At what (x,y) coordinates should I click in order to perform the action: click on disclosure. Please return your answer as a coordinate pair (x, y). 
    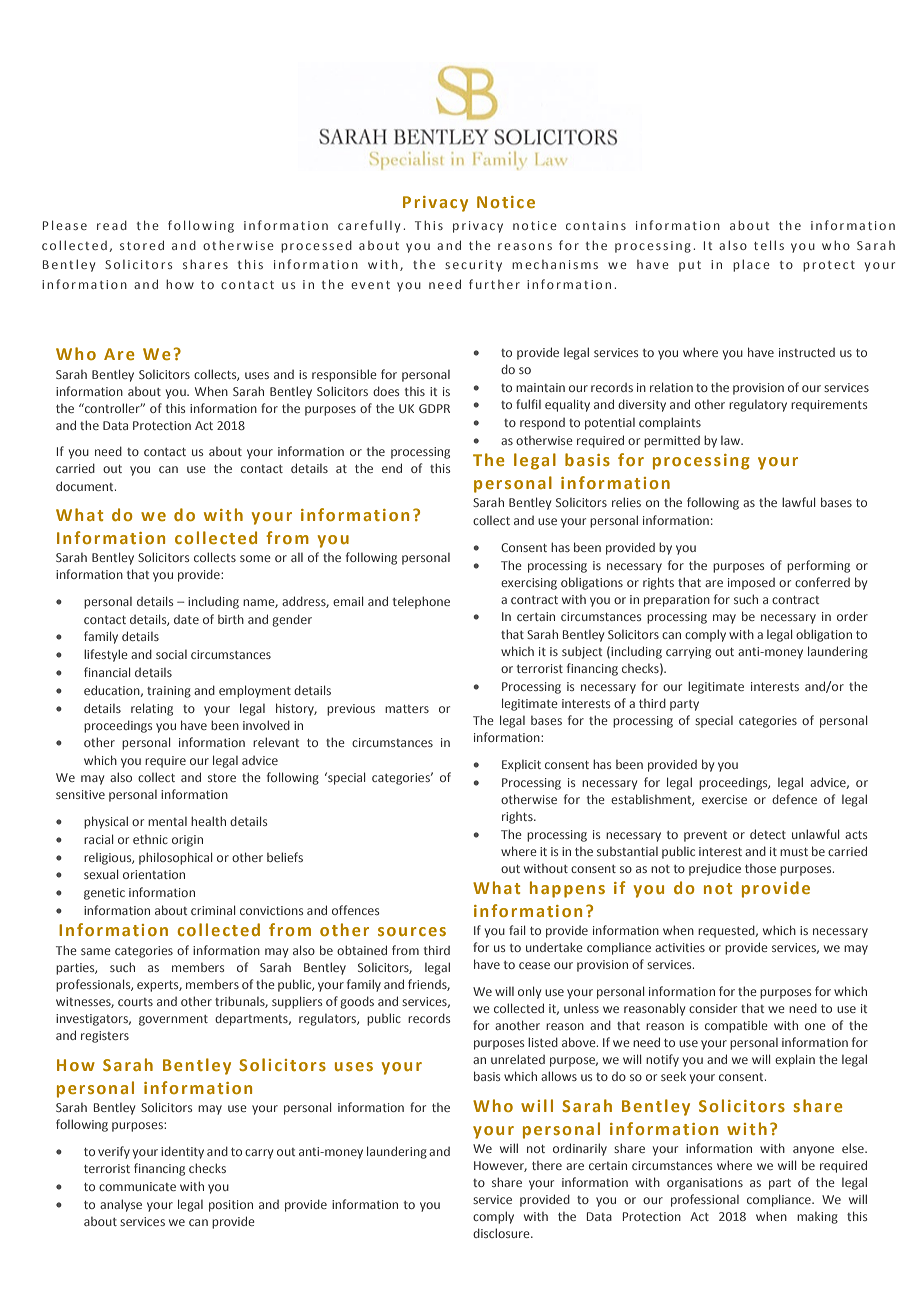
    Looking at the image, I should click on (502, 1233).
